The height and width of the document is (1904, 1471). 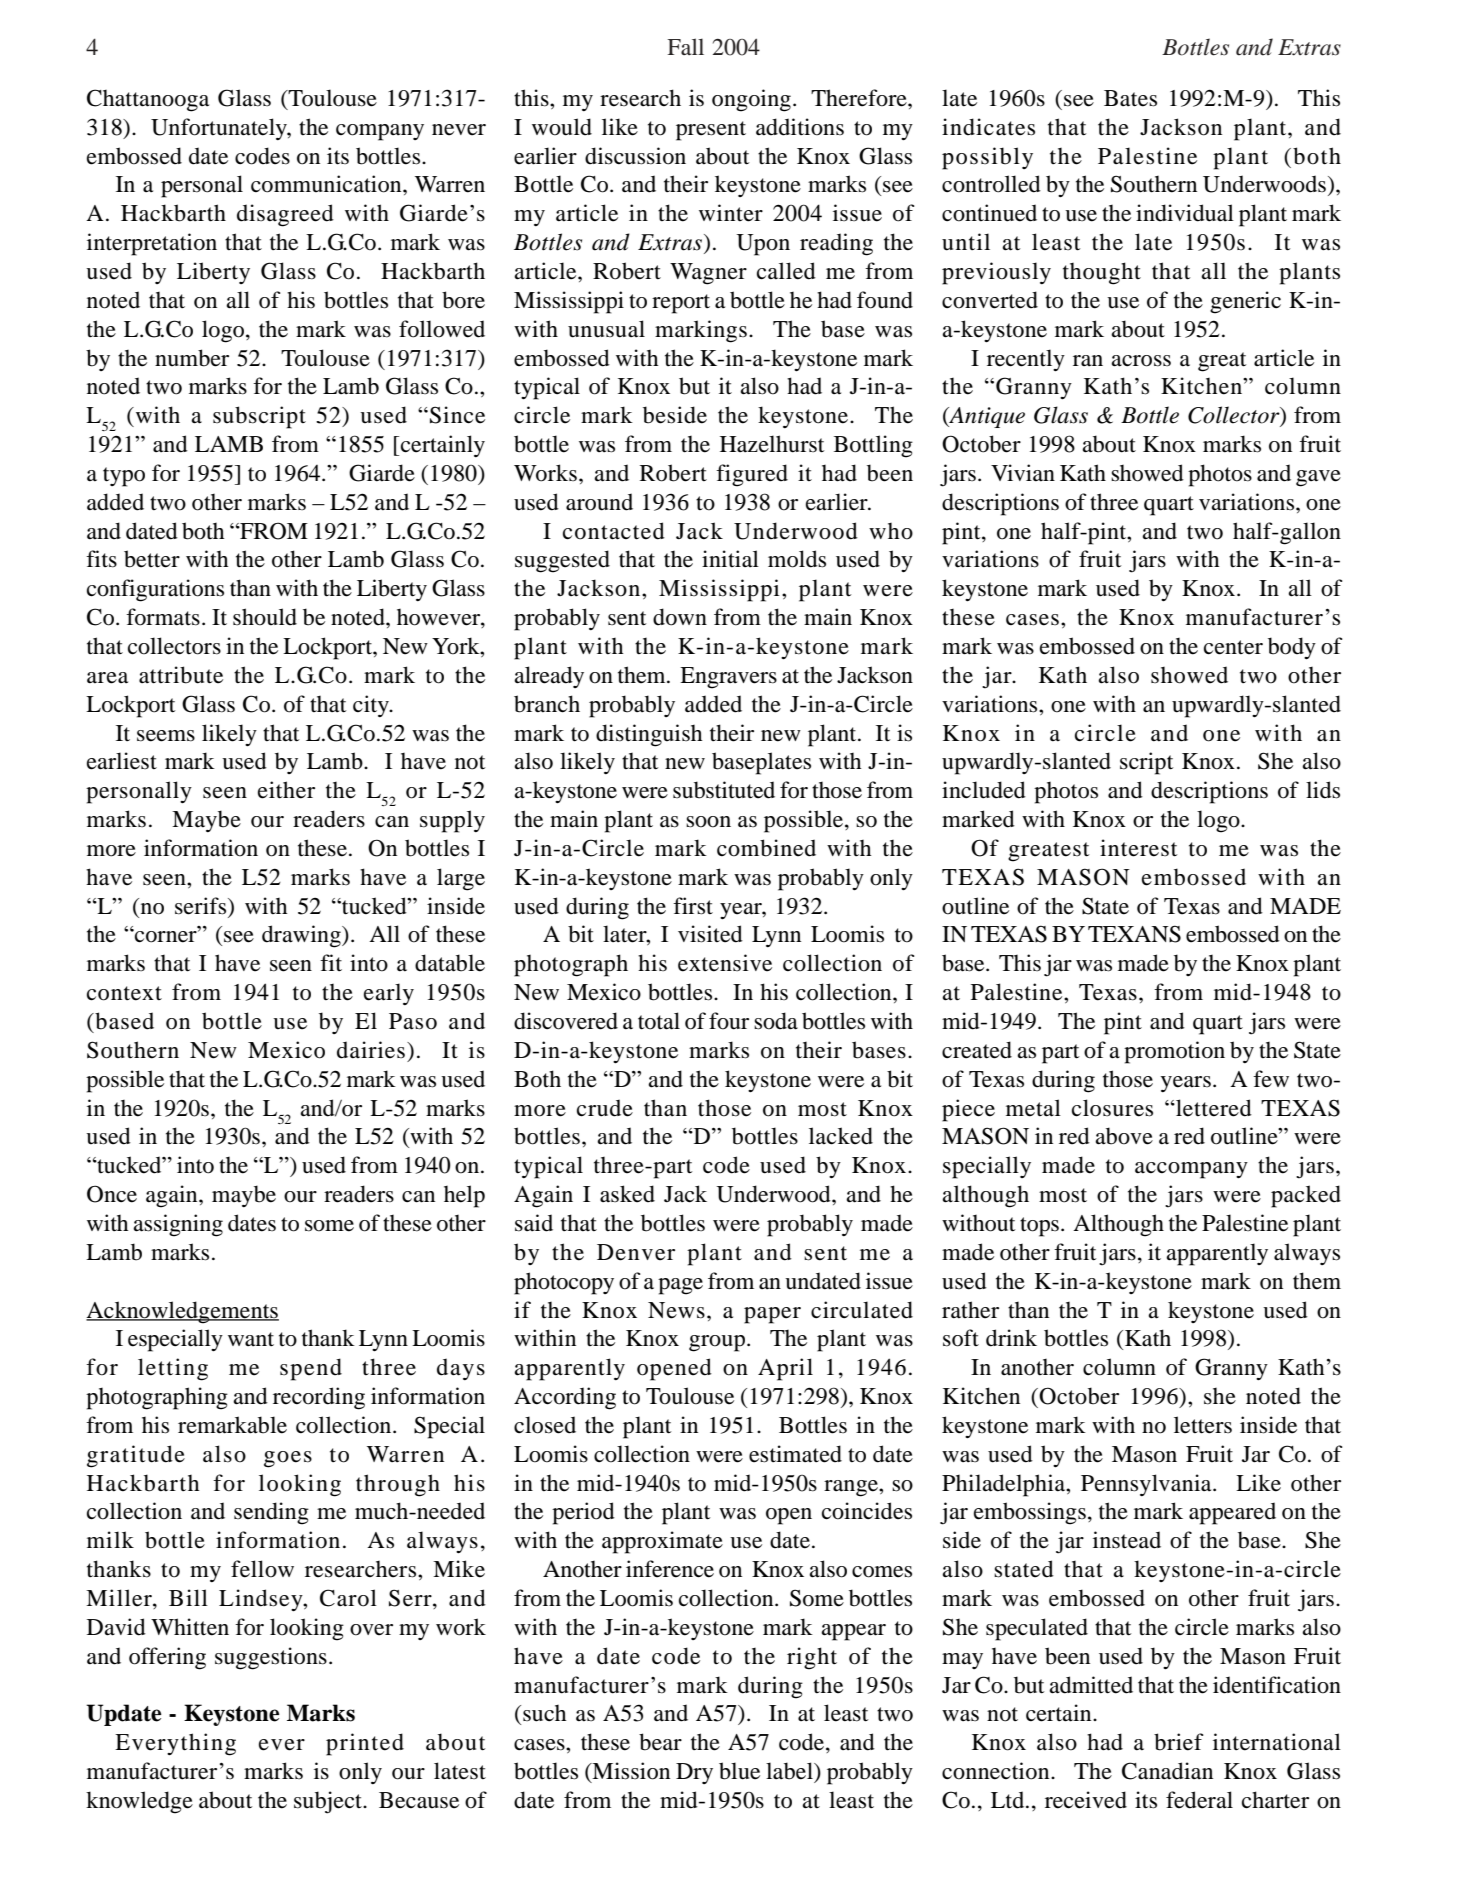 What do you see at coordinates (1130, 98) in the document?
I see `Bates` at bounding box center [1130, 98].
